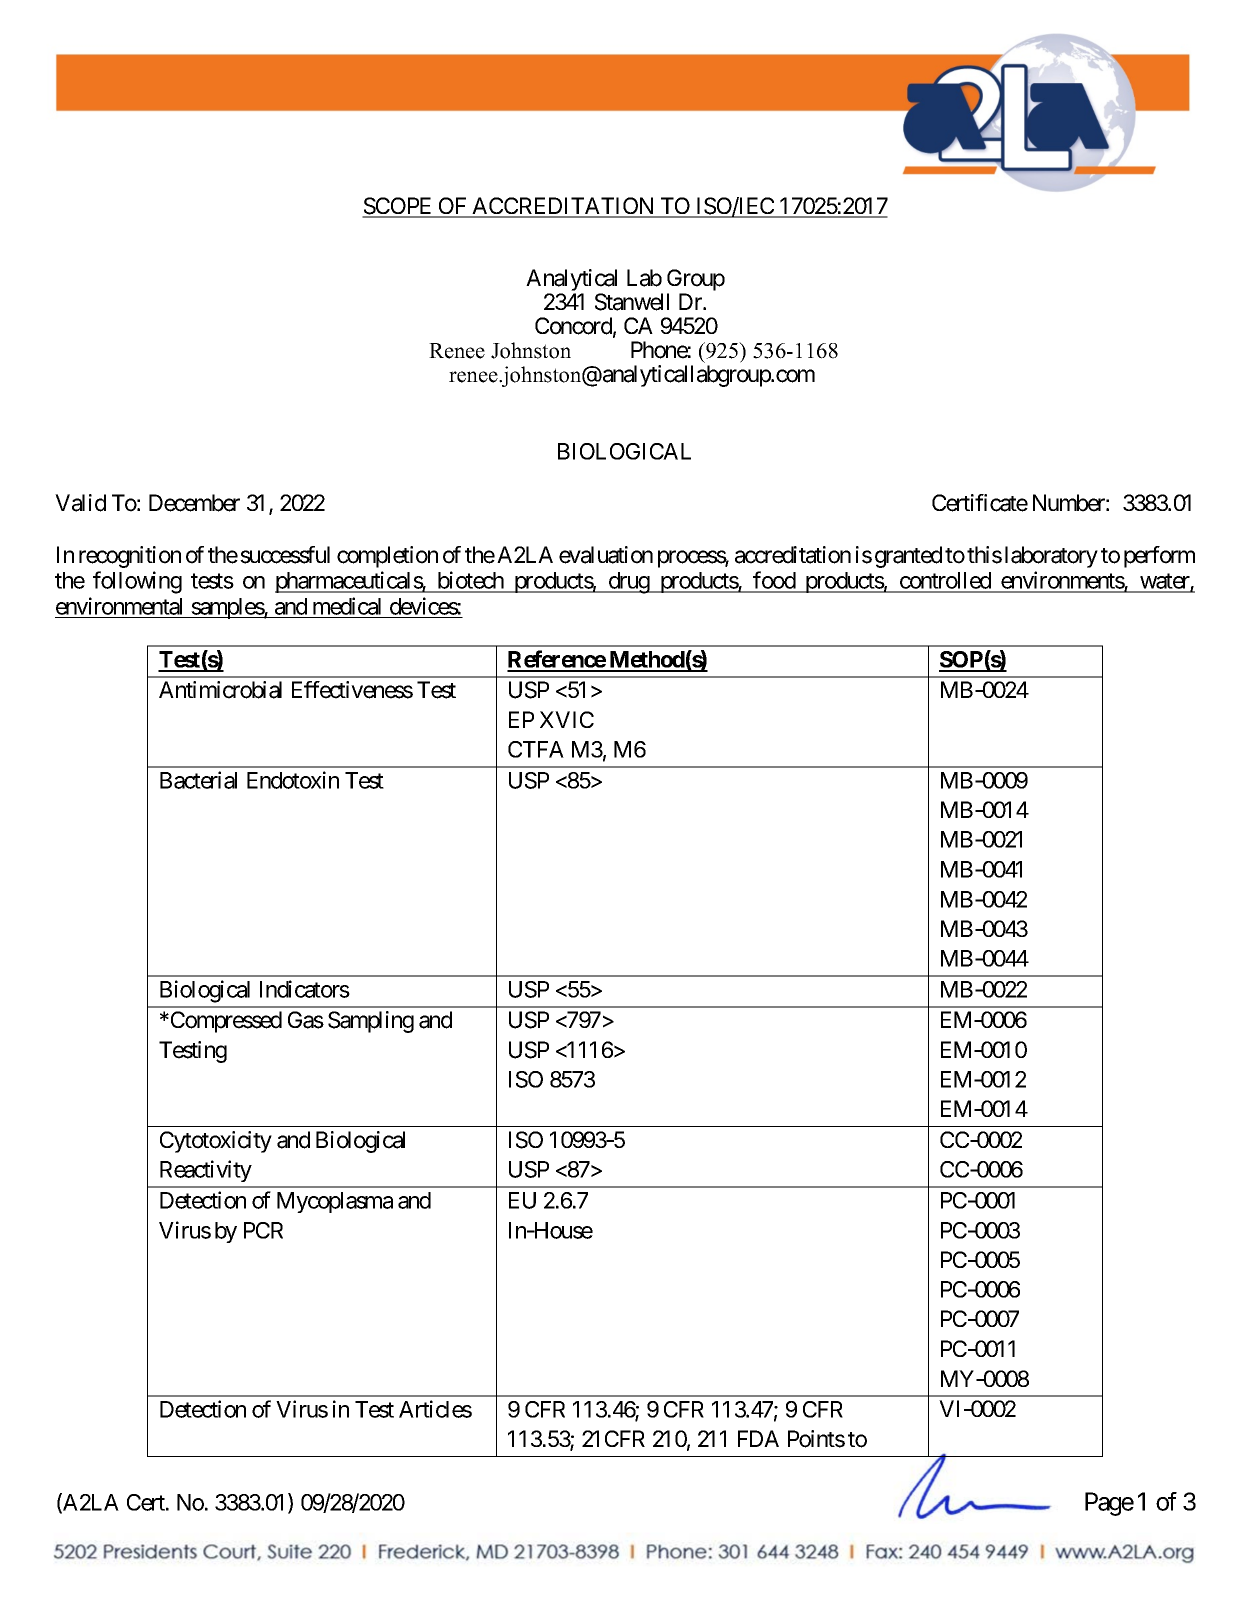 This screenshot has height=1618, width=1250. Describe the element at coordinates (398, 207) in the screenshot. I see `SCOPE` at that location.
